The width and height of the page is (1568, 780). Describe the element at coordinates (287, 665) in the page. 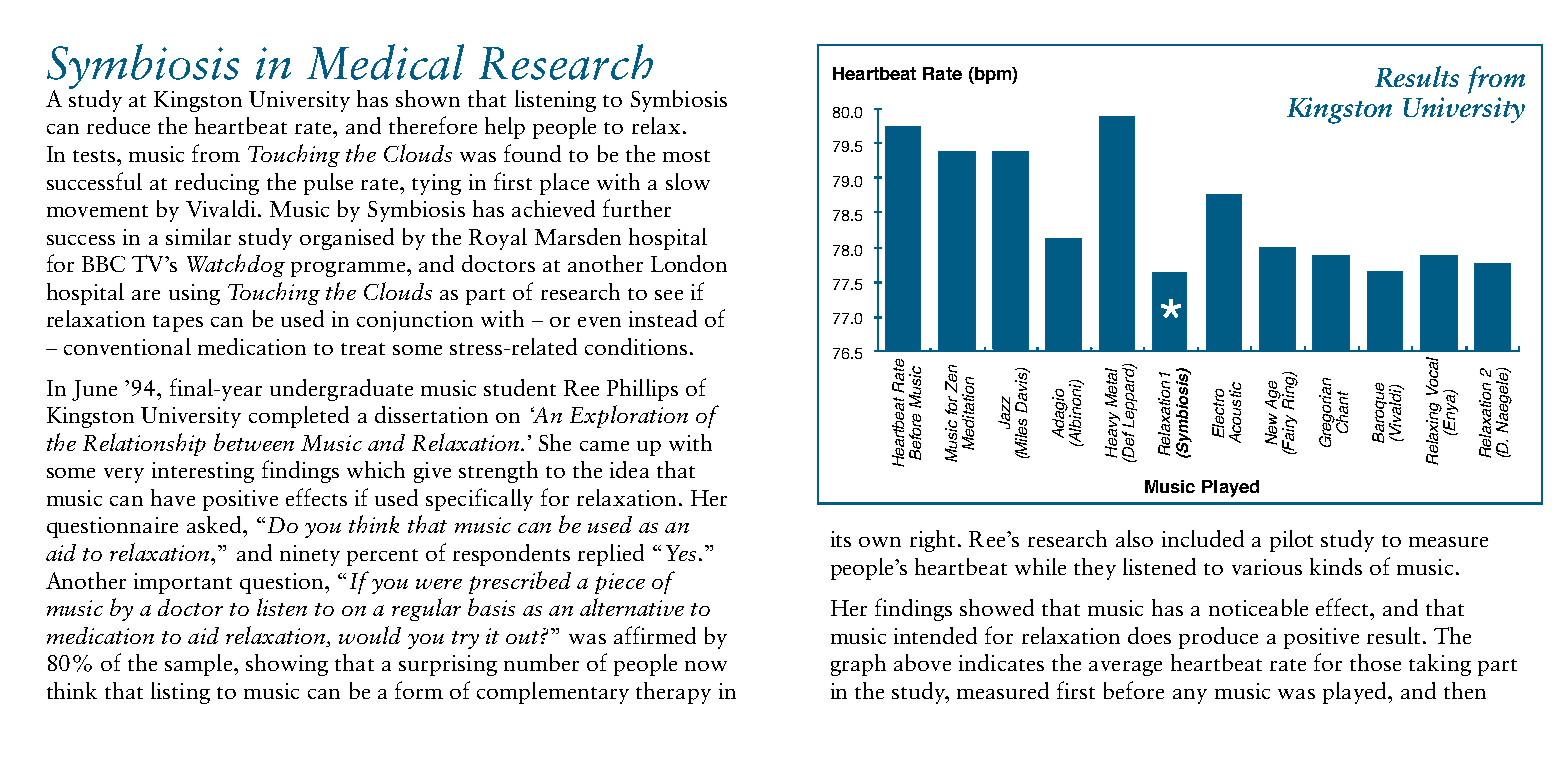

I see `showing` at that location.
